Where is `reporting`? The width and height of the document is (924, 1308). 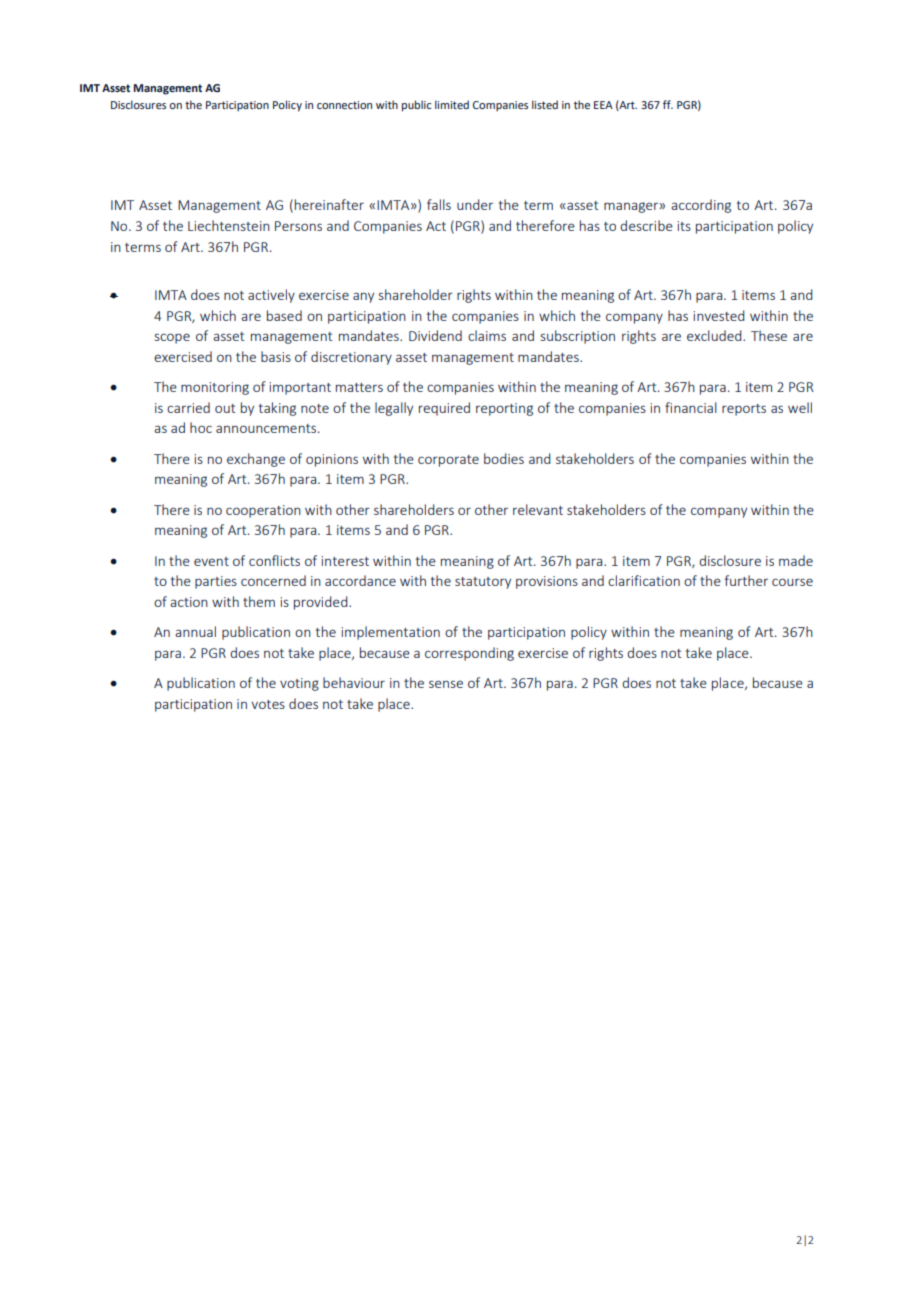
reporting is located at coordinates (504, 409).
